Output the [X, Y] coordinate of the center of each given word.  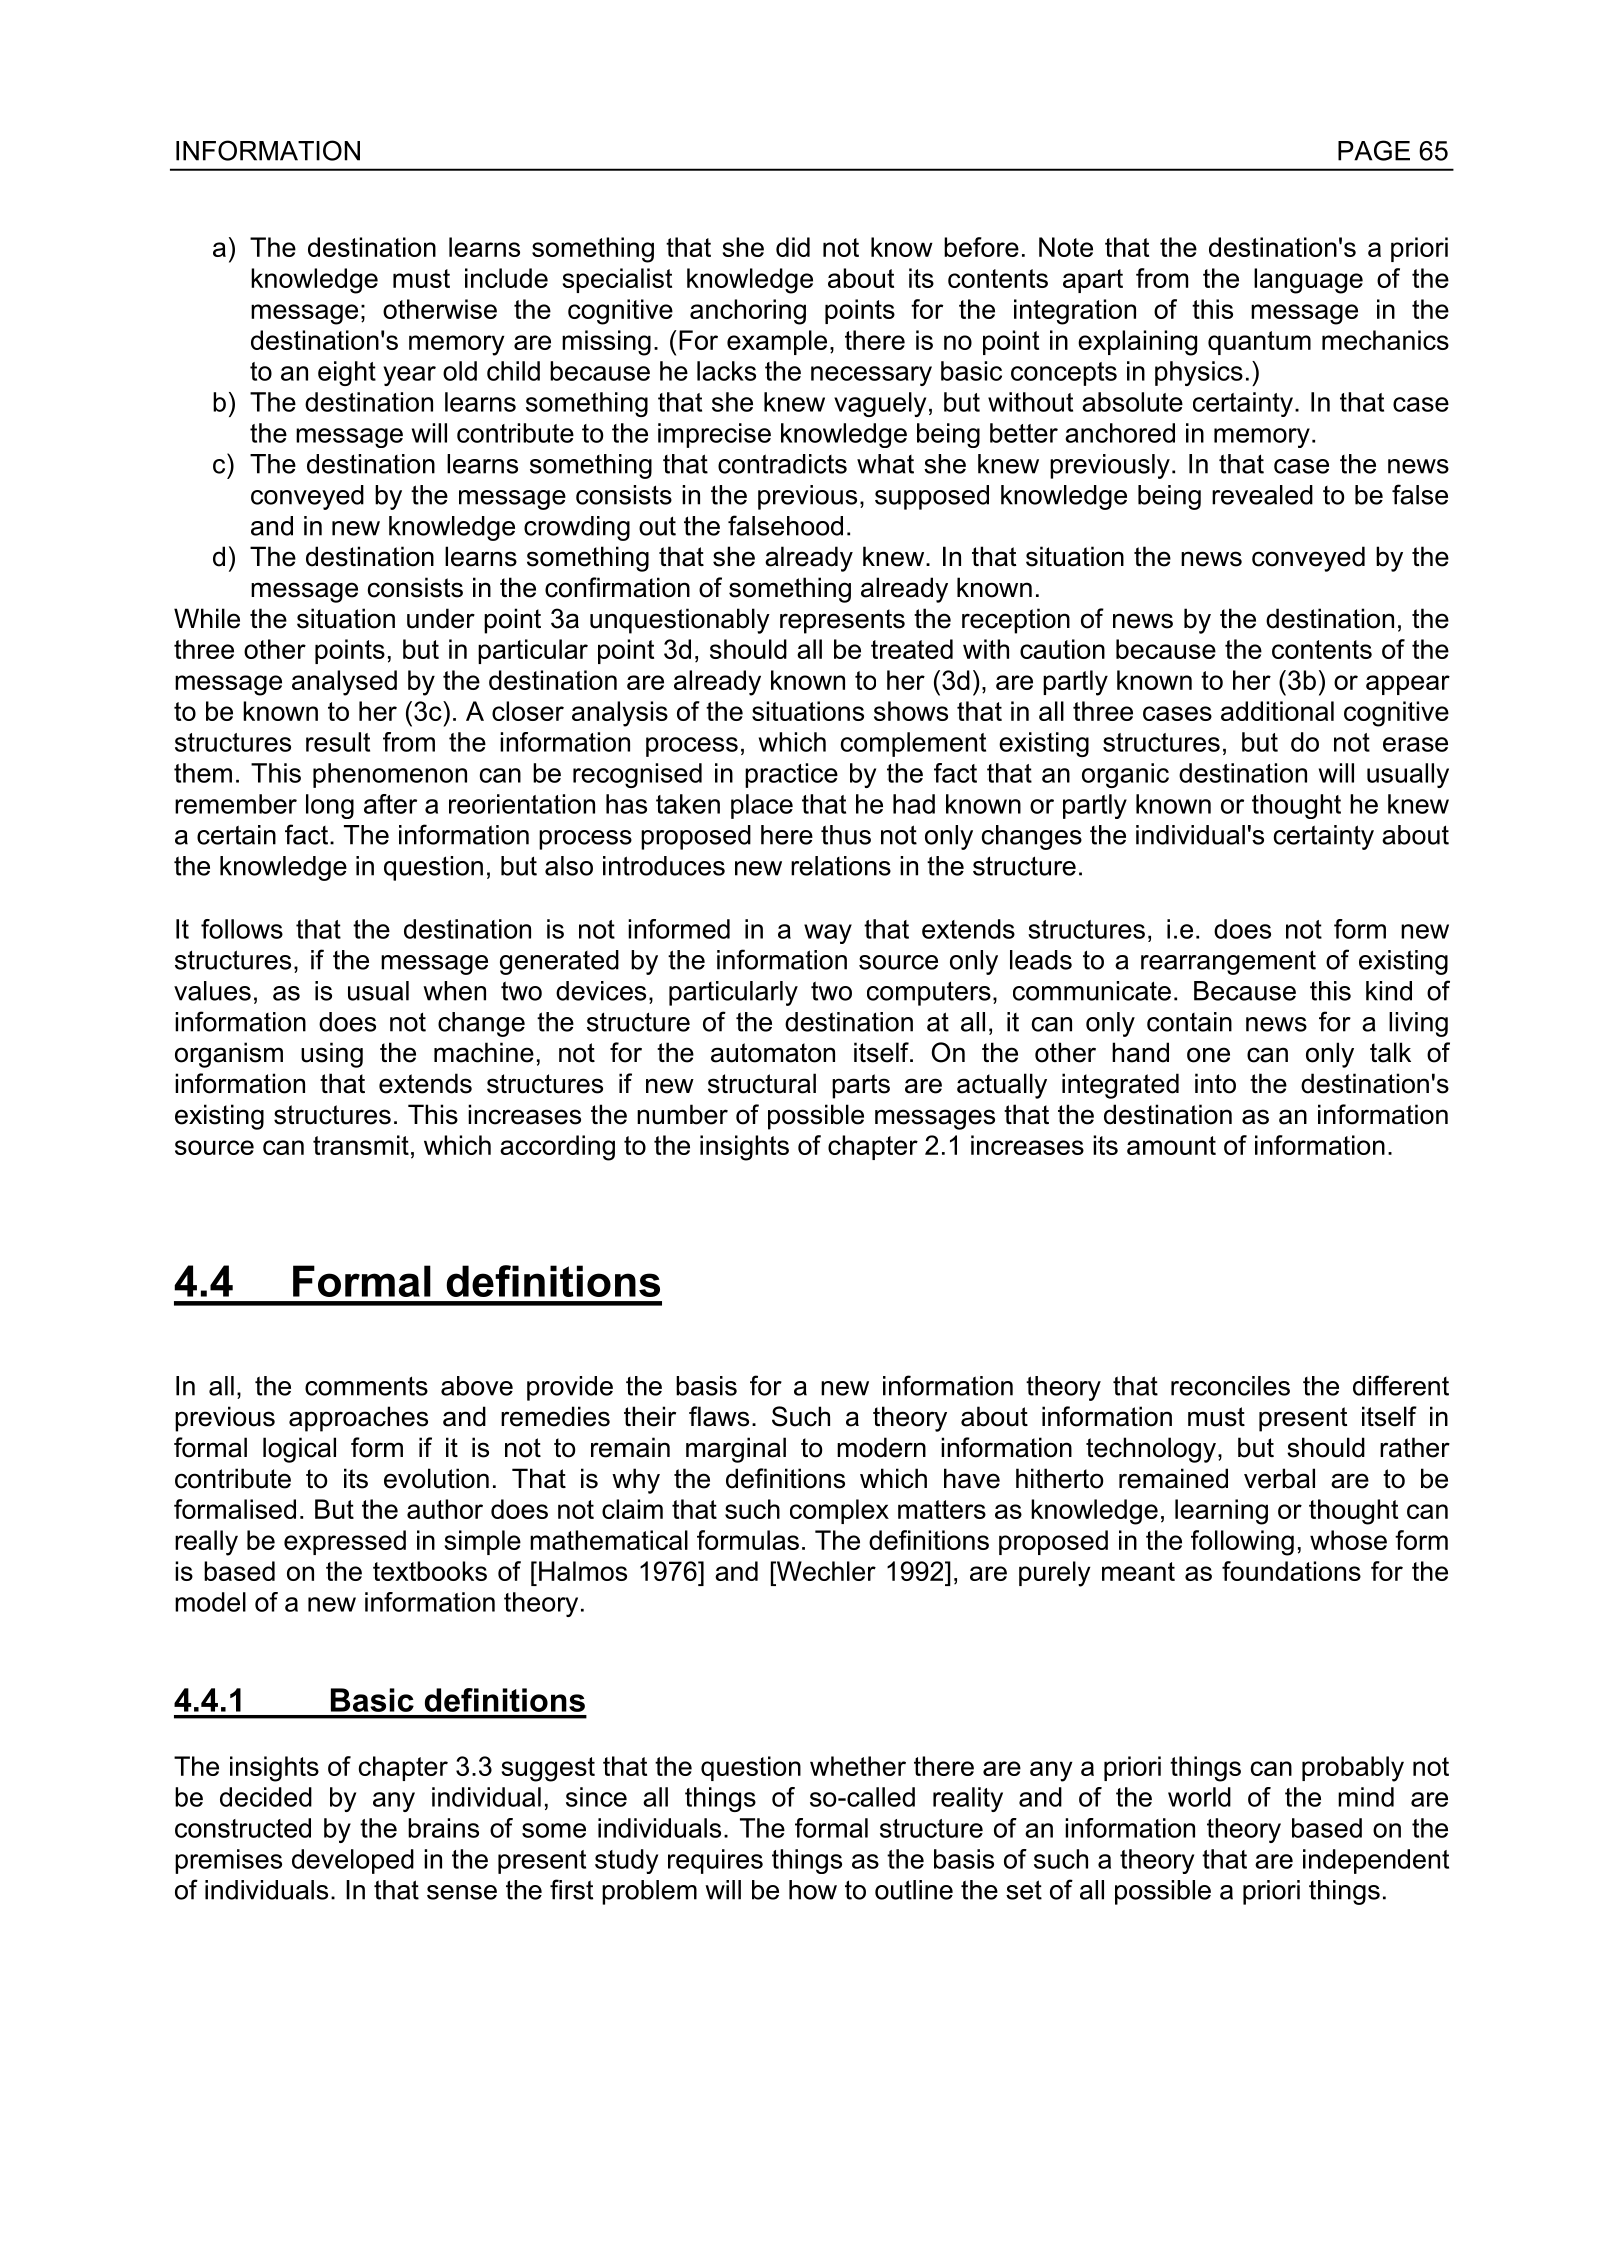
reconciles [1230, 1386]
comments [366, 1386]
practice [791, 775]
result [338, 742]
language [1308, 281]
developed [353, 1861]
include [506, 278]
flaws [719, 1416]
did [793, 247]
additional [1277, 711]
